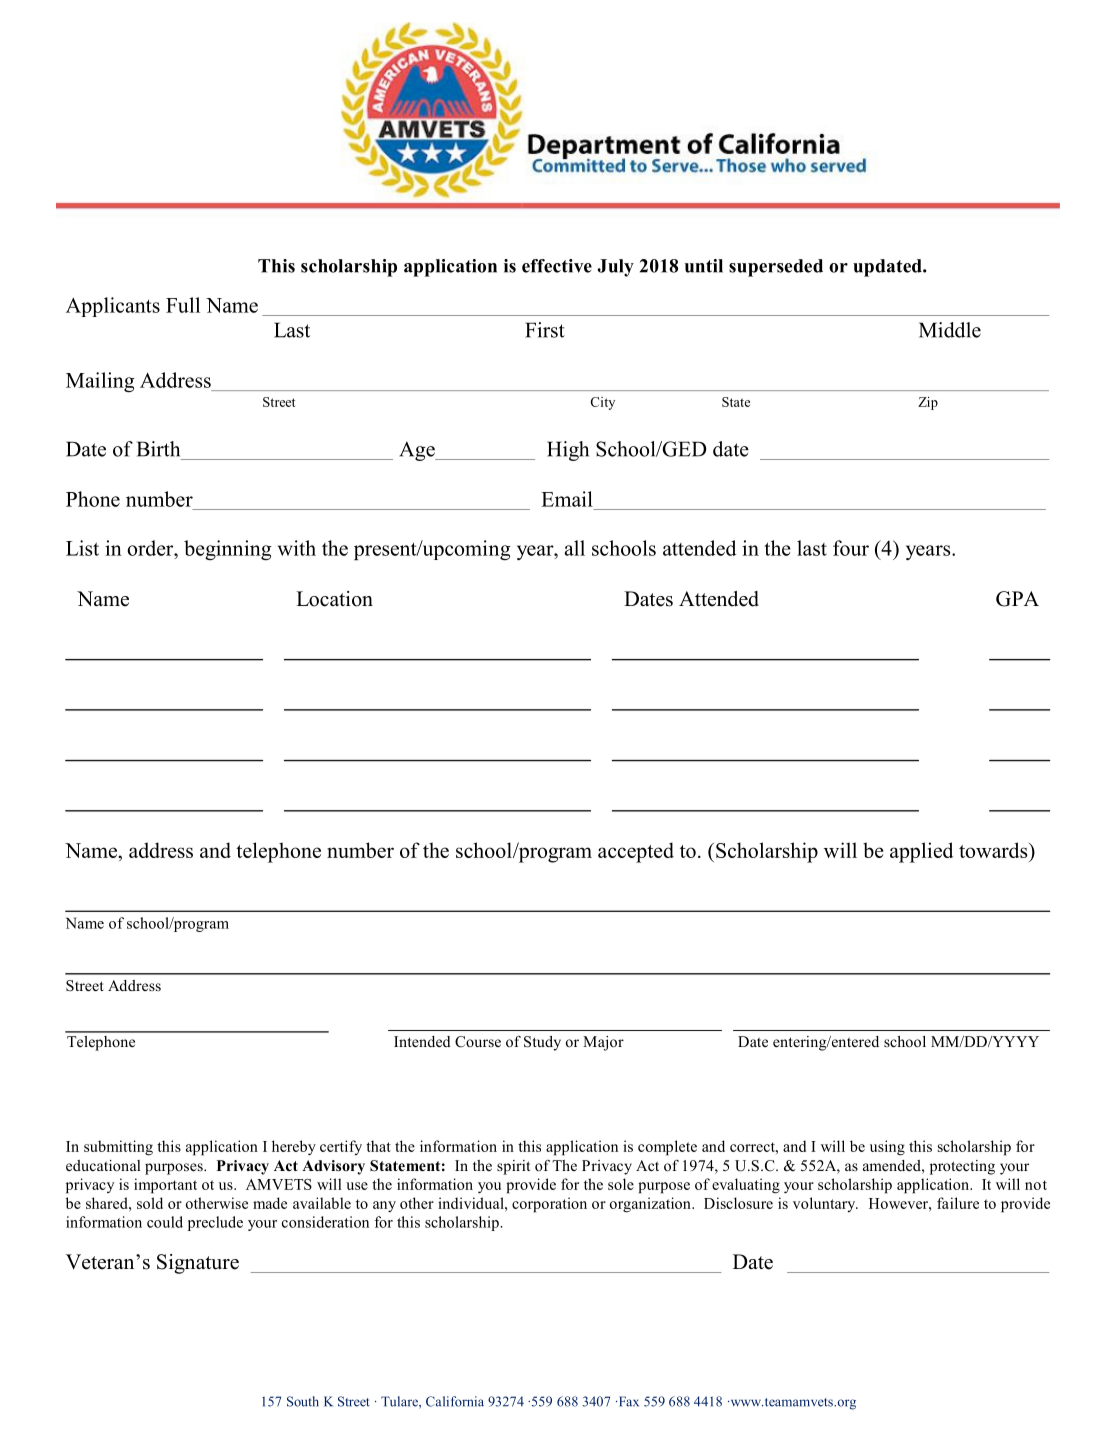 Image resolution: width=1115 pixels, height=1442 pixels. I want to click on using, so click(887, 1148).
